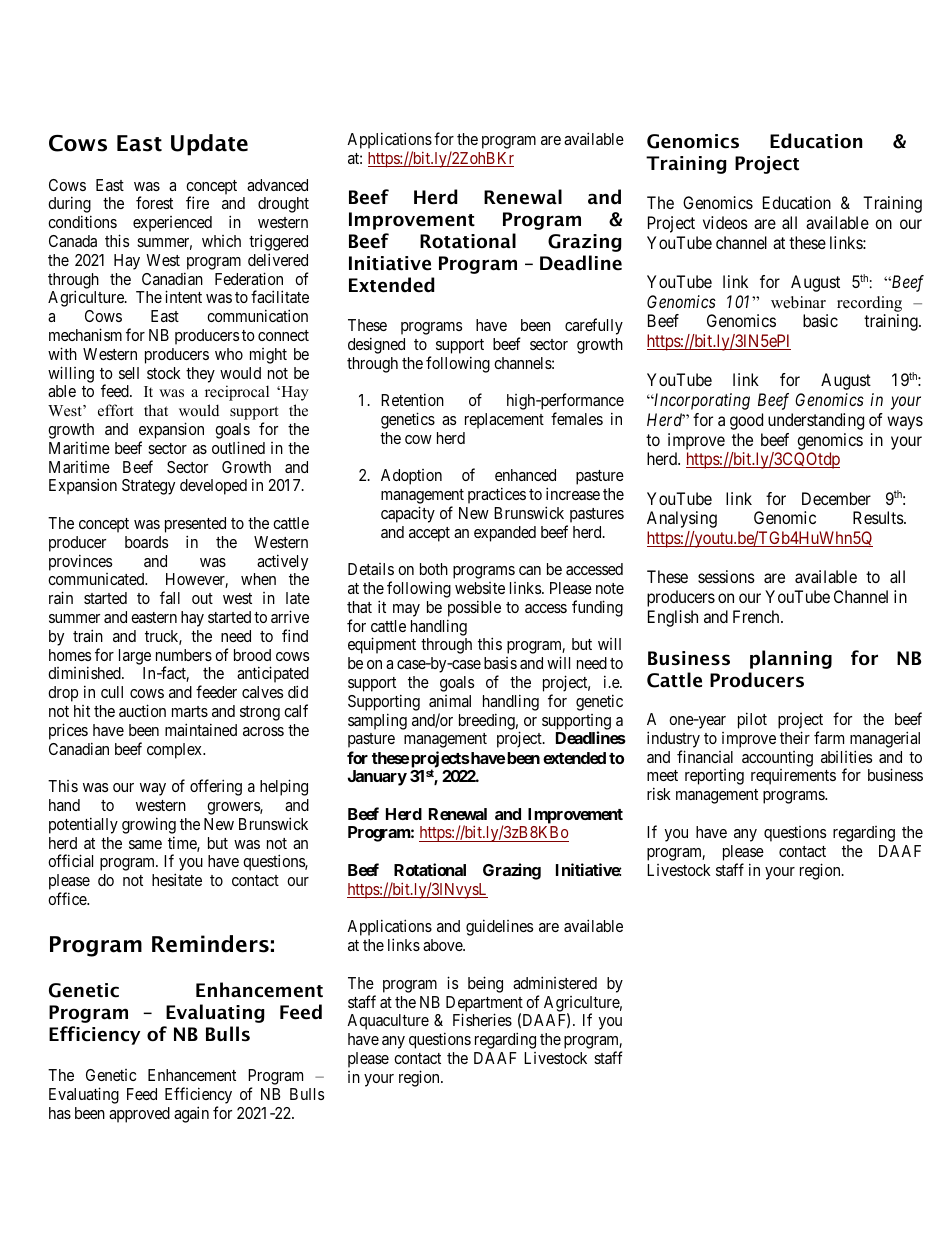 This page has width=952, height=1233. What do you see at coordinates (725, 222) in the page?
I see `videos` at bounding box center [725, 222].
